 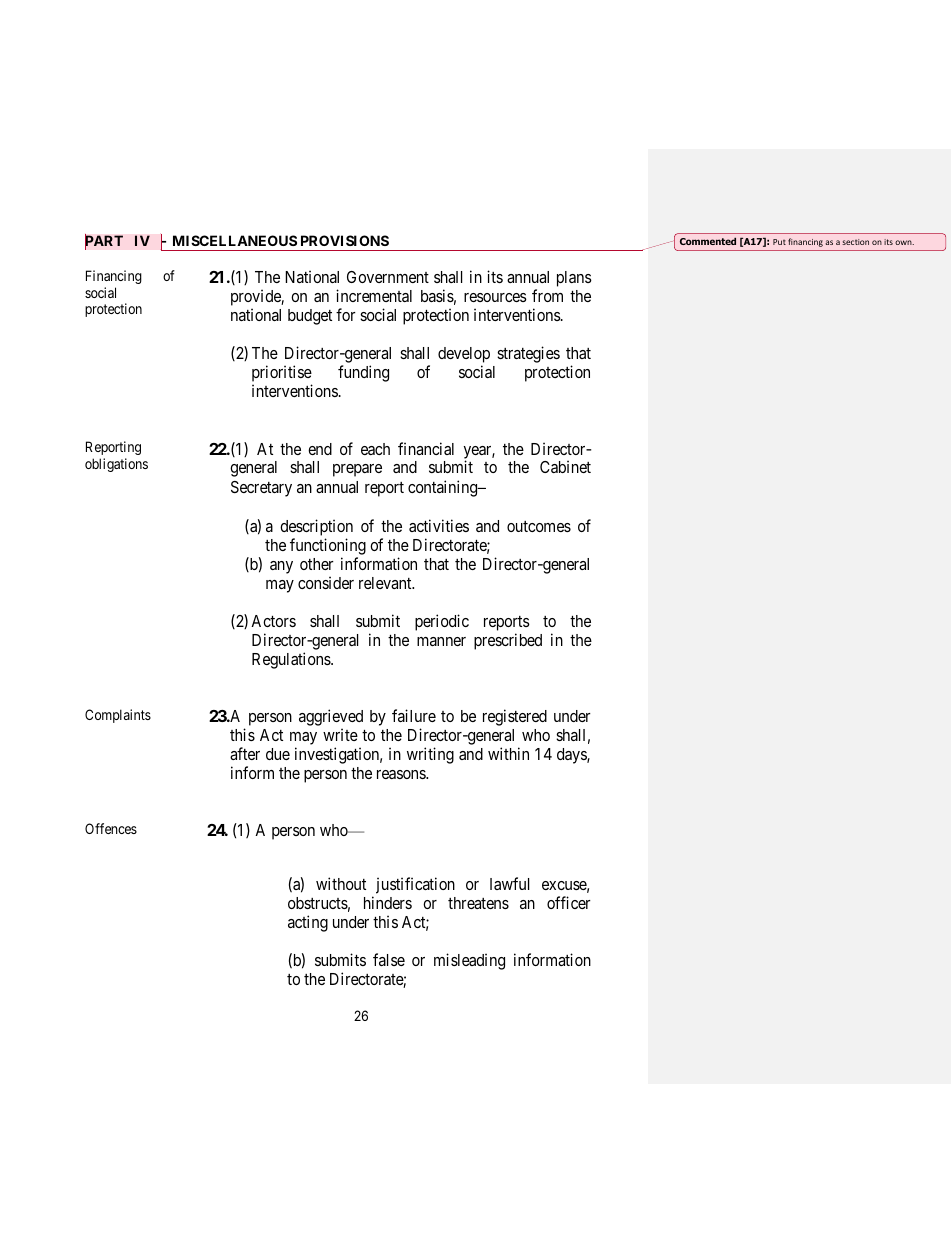 What do you see at coordinates (515, 717) in the screenshot?
I see `registered` at bounding box center [515, 717].
